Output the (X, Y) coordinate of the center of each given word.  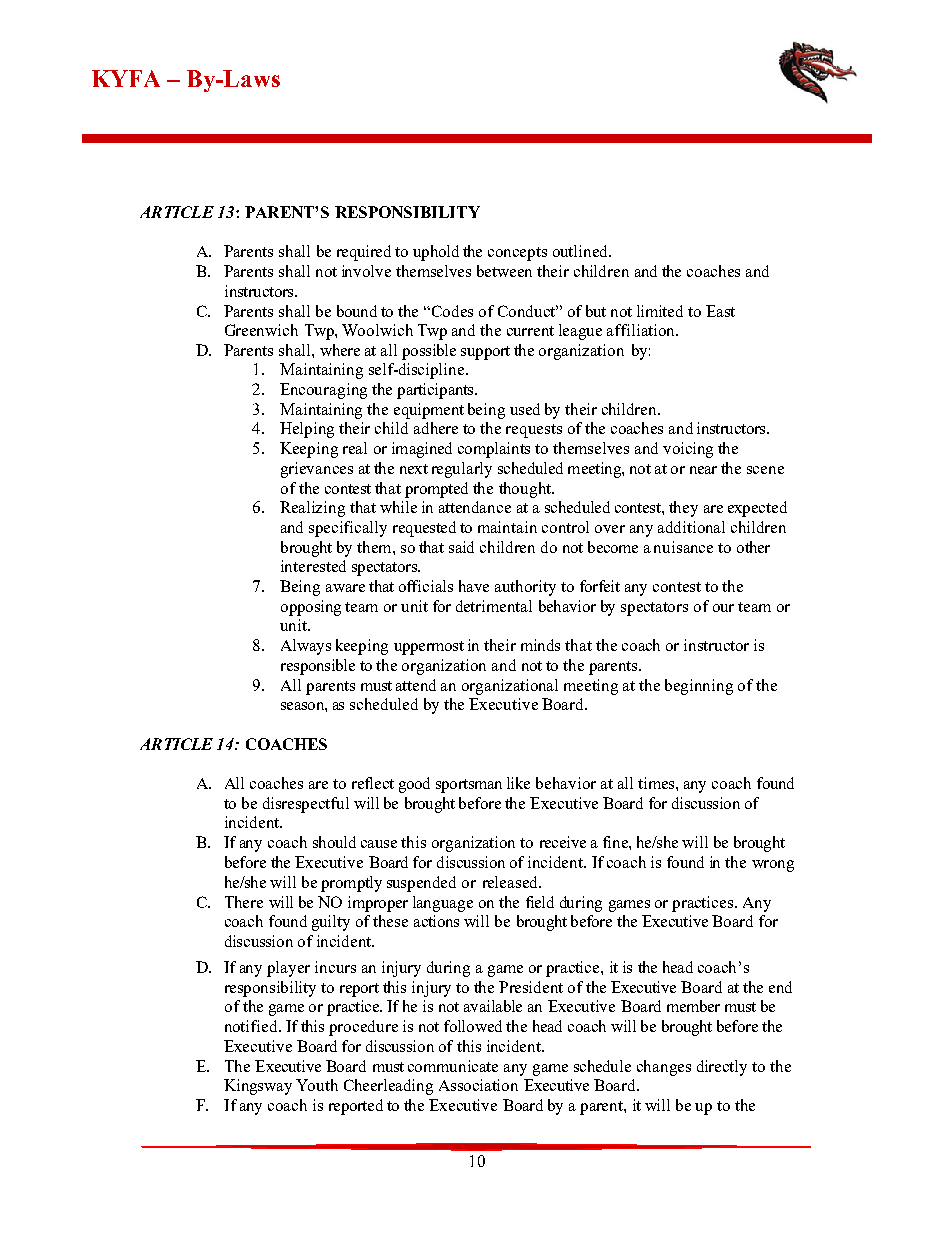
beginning (699, 687)
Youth (317, 1085)
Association (478, 1085)
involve (366, 271)
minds (540, 645)
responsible (318, 667)
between (504, 271)
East (720, 311)
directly (722, 1068)
